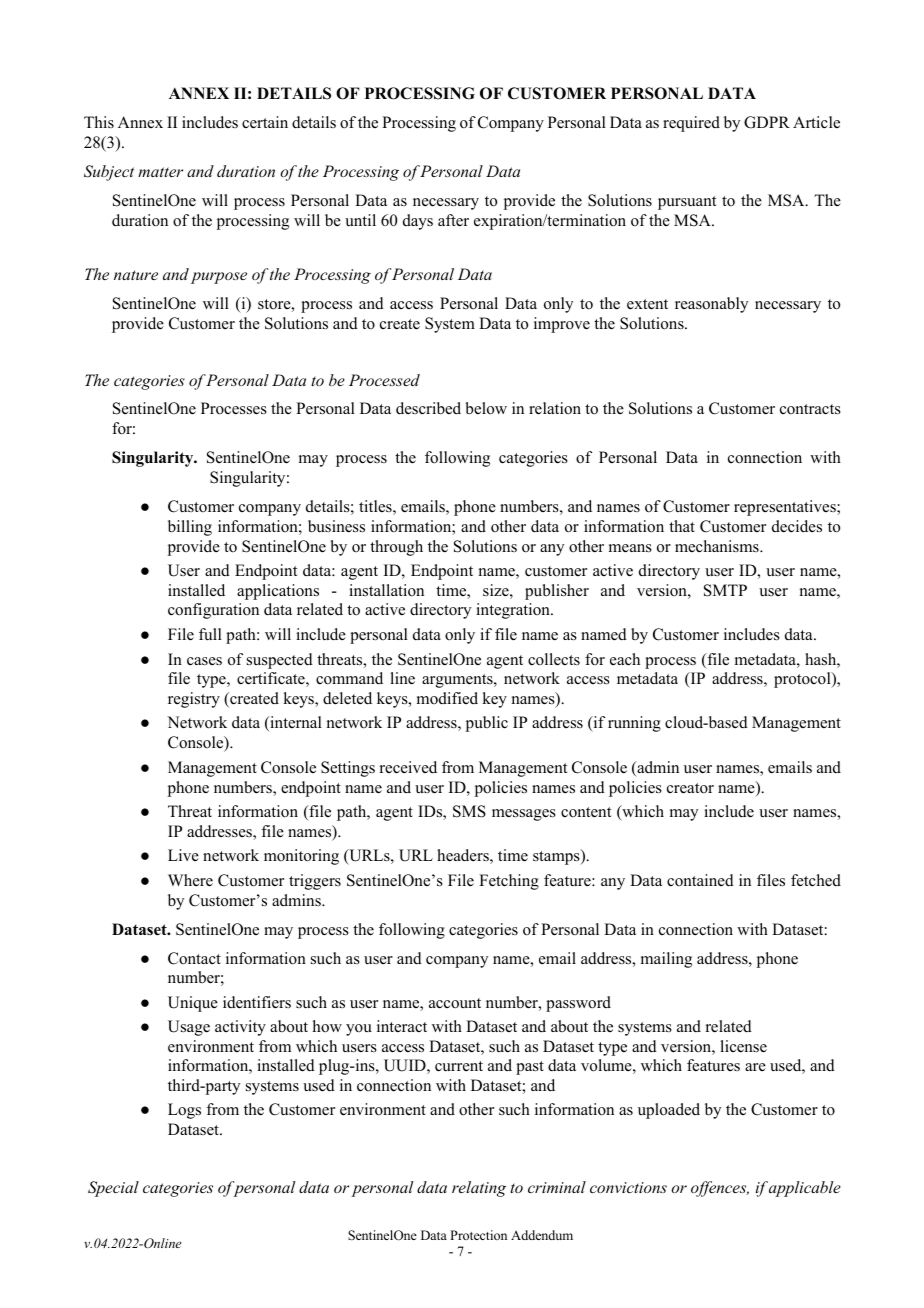 The height and width of the page is (1308, 924). What do you see at coordinates (803, 680) in the page?
I see `protocol` at bounding box center [803, 680].
